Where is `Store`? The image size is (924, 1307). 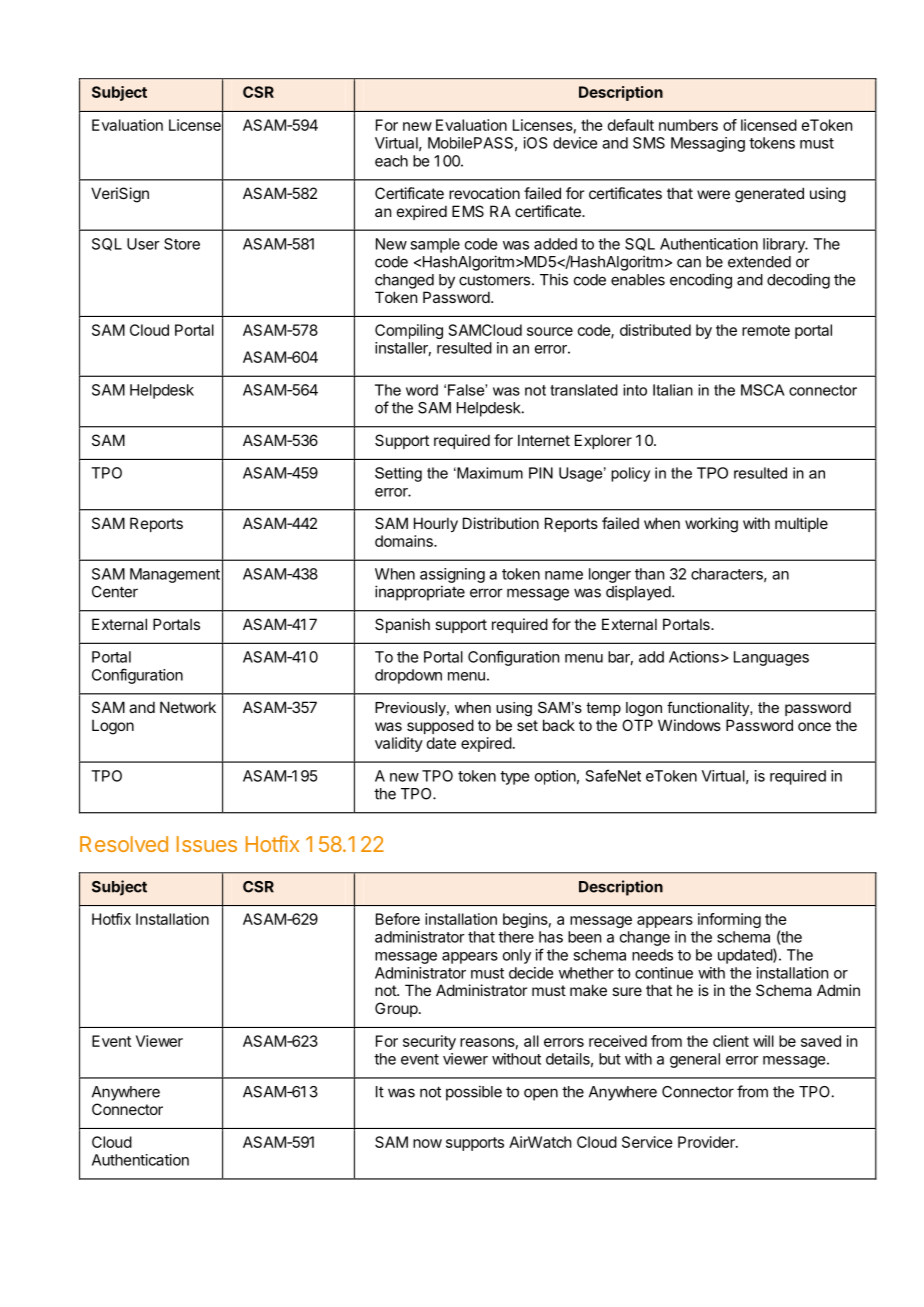 Store is located at coordinates (182, 244).
